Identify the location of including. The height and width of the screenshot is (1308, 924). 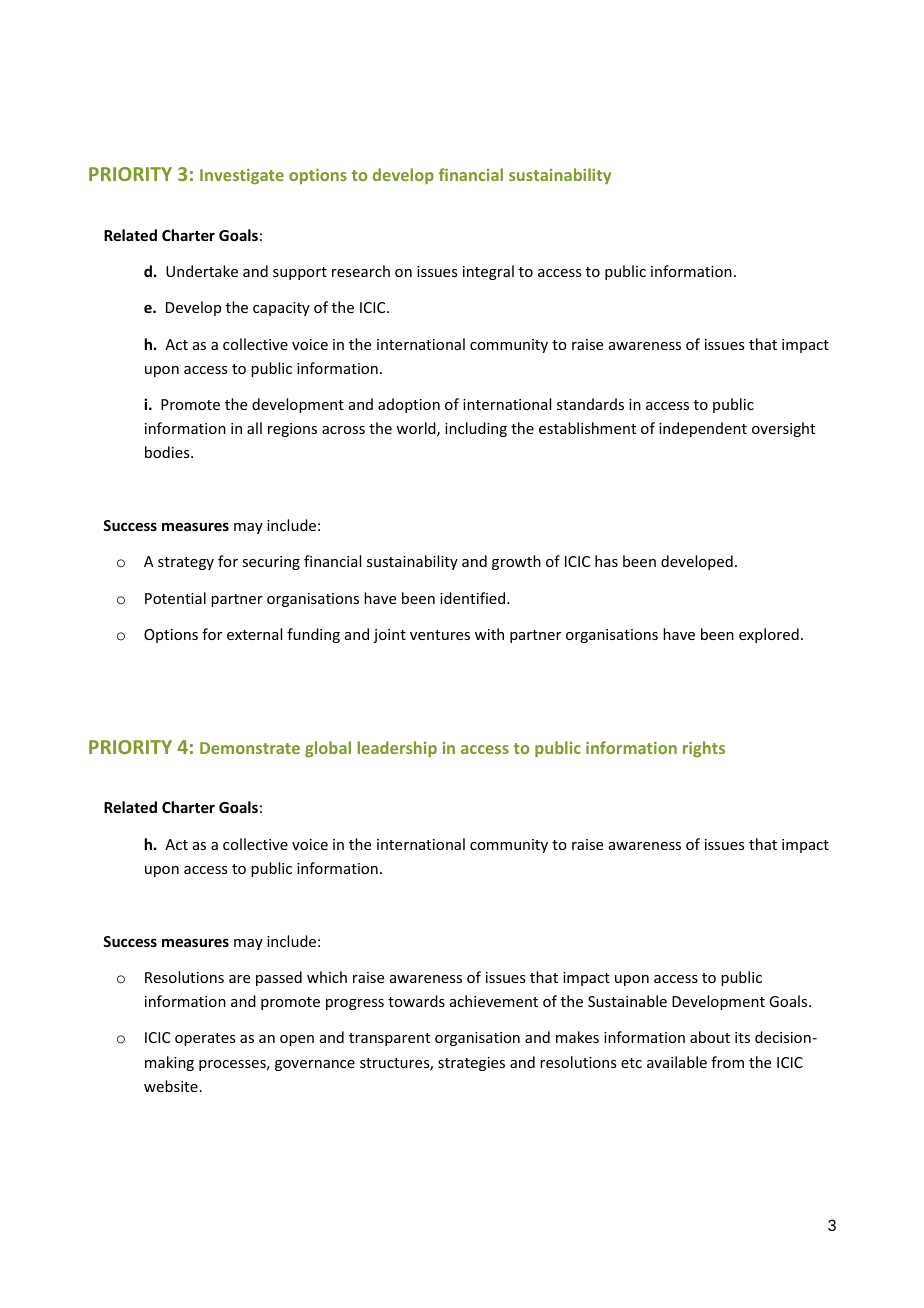
(476, 429).
